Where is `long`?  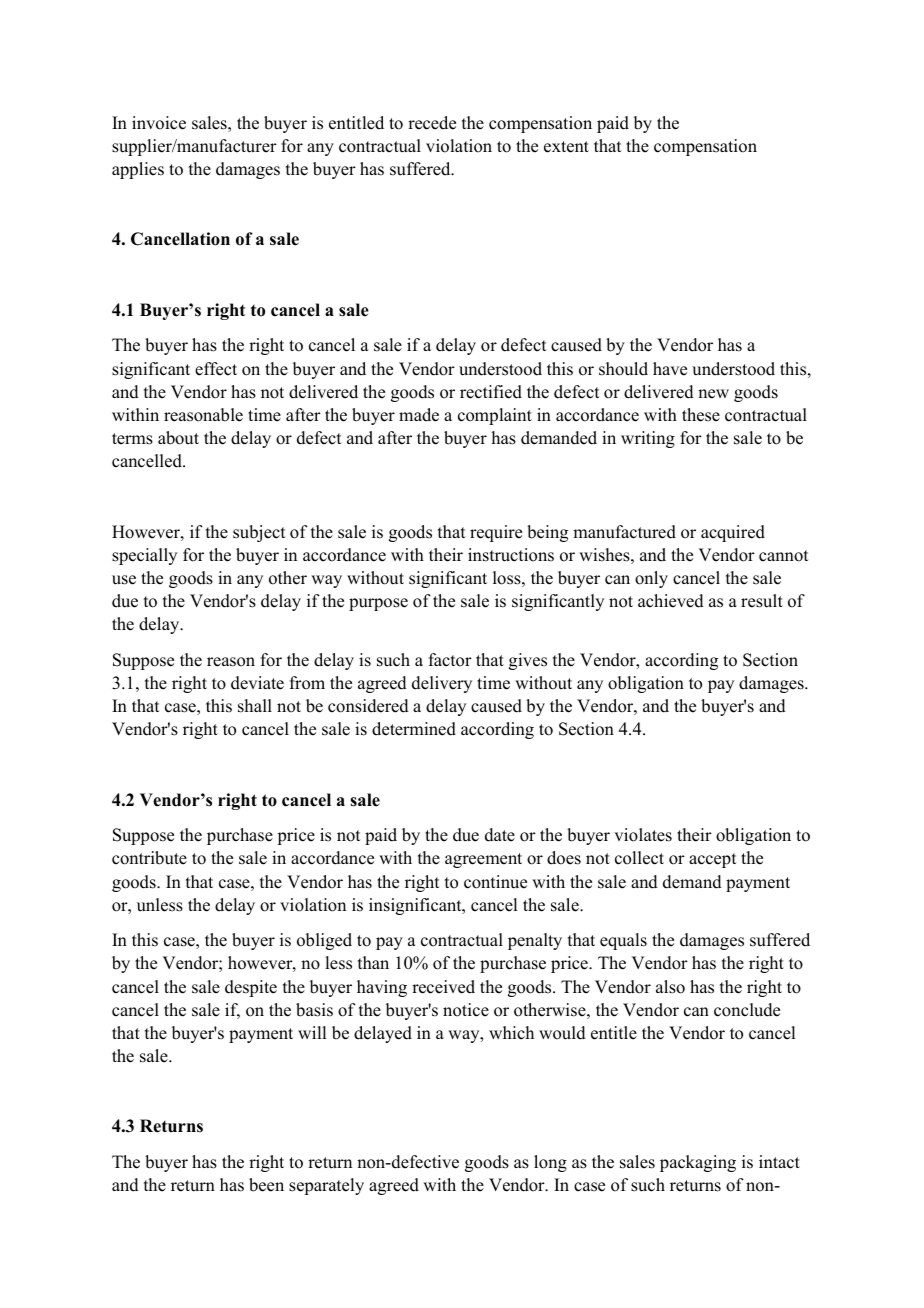 long is located at coordinates (550, 1163).
